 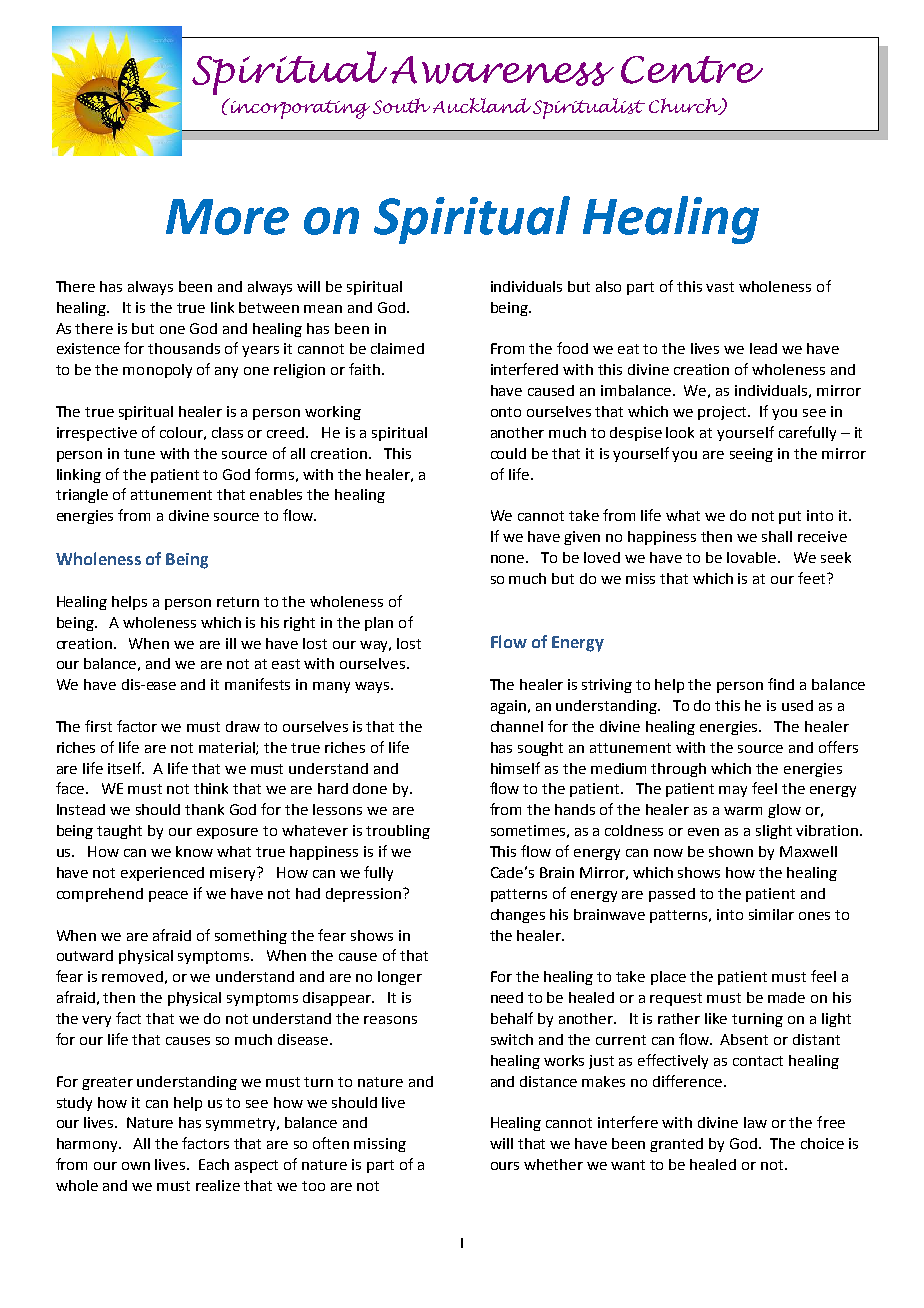 What do you see at coordinates (227, 217) in the image?
I see `More` at bounding box center [227, 217].
